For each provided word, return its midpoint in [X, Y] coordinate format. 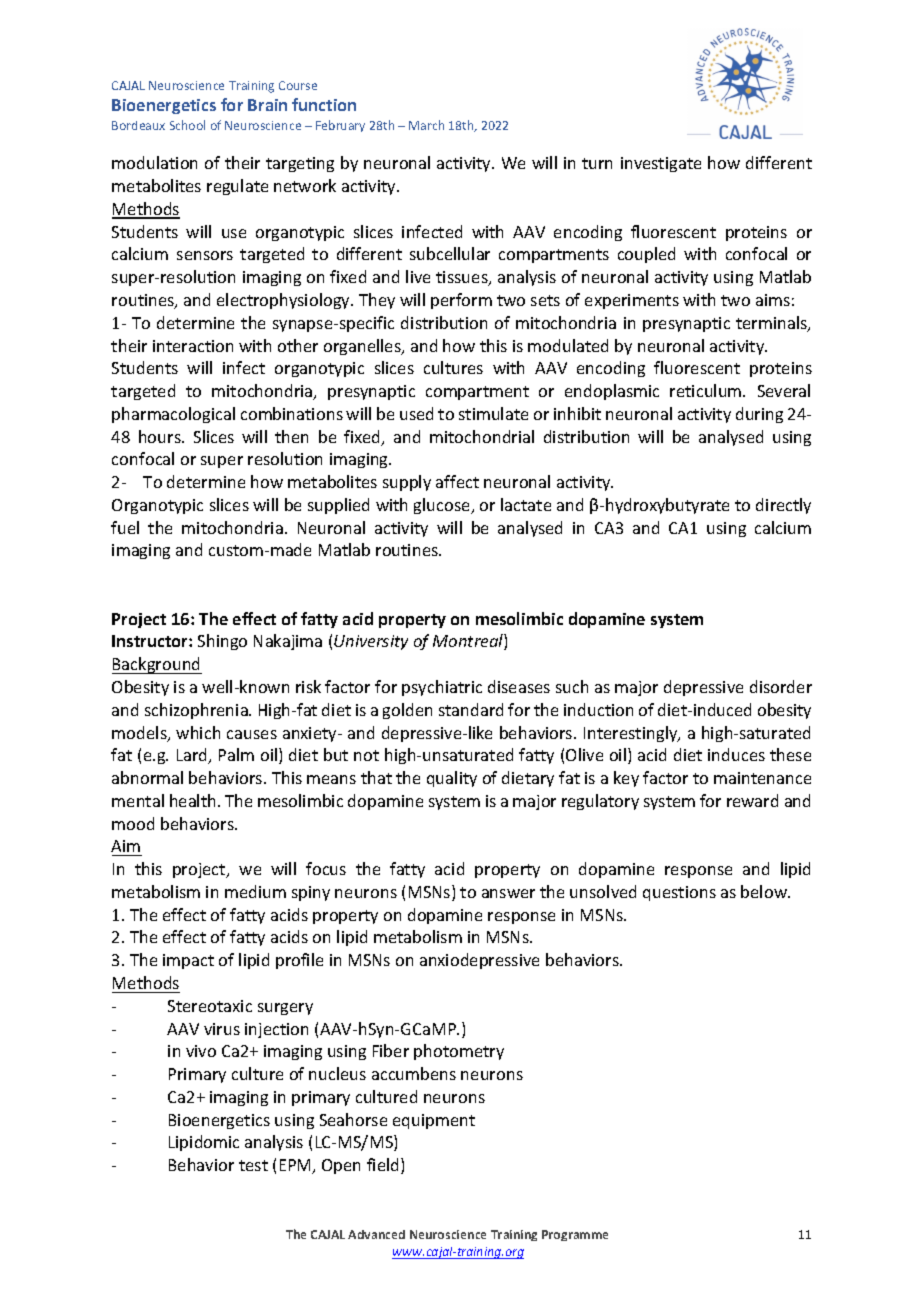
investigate [661, 164]
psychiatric [442, 688]
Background [157, 665]
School [187, 125]
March [426, 125]
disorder [781, 686]
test [253, 1165]
